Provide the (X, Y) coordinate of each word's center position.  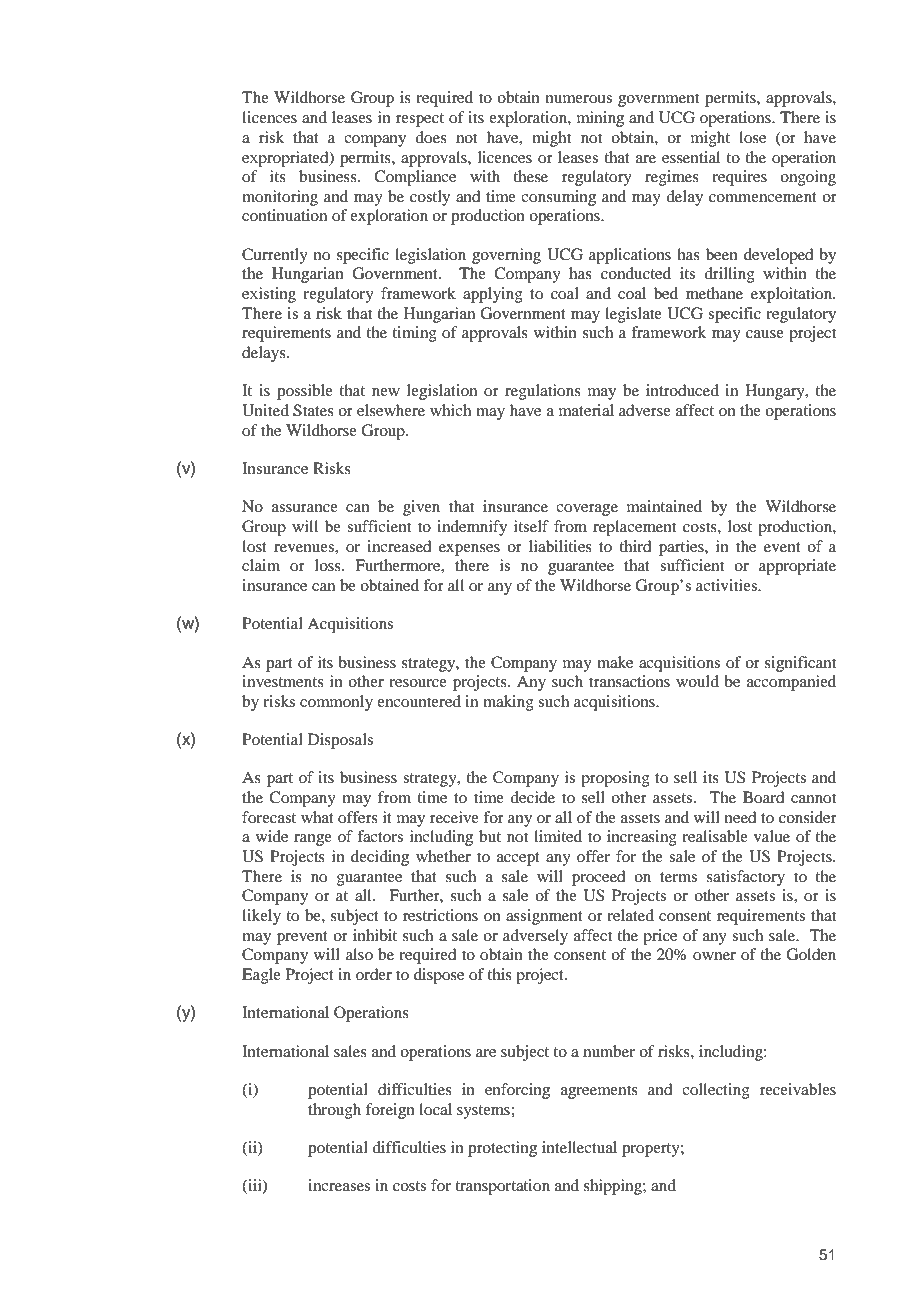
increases (339, 1185)
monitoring (280, 198)
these (530, 176)
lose (752, 137)
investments (283, 681)
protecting (502, 1149)
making (508, 703)
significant (800, 664)
